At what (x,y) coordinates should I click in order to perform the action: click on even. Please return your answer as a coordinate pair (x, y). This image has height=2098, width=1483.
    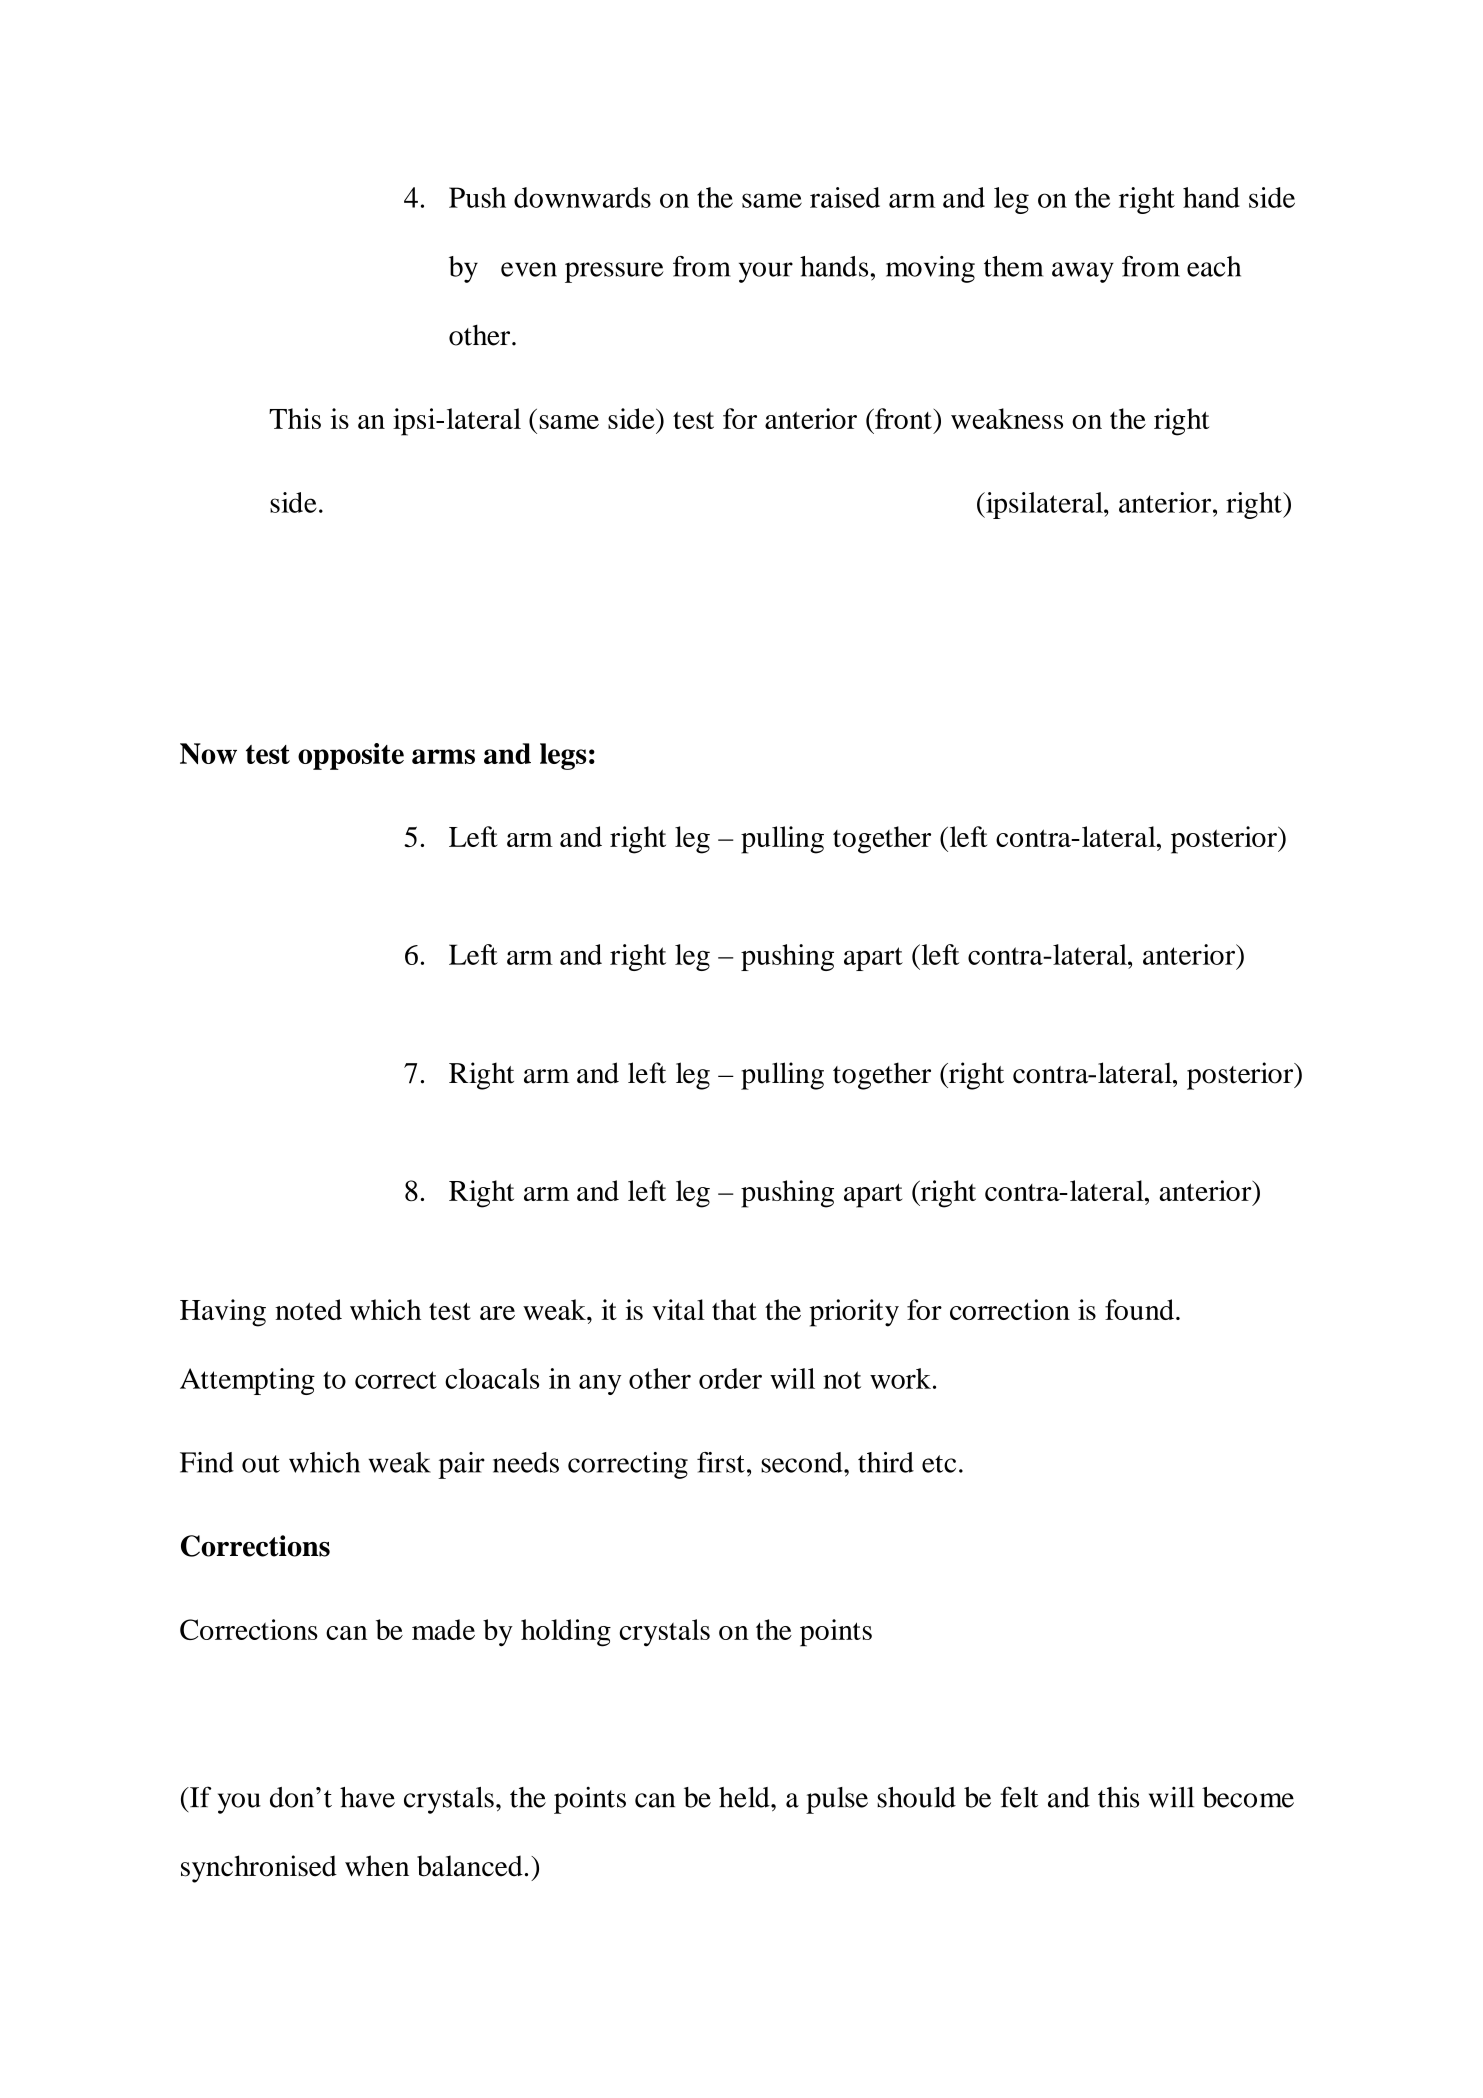
    Looking at the image, I should click on (529, 269).
